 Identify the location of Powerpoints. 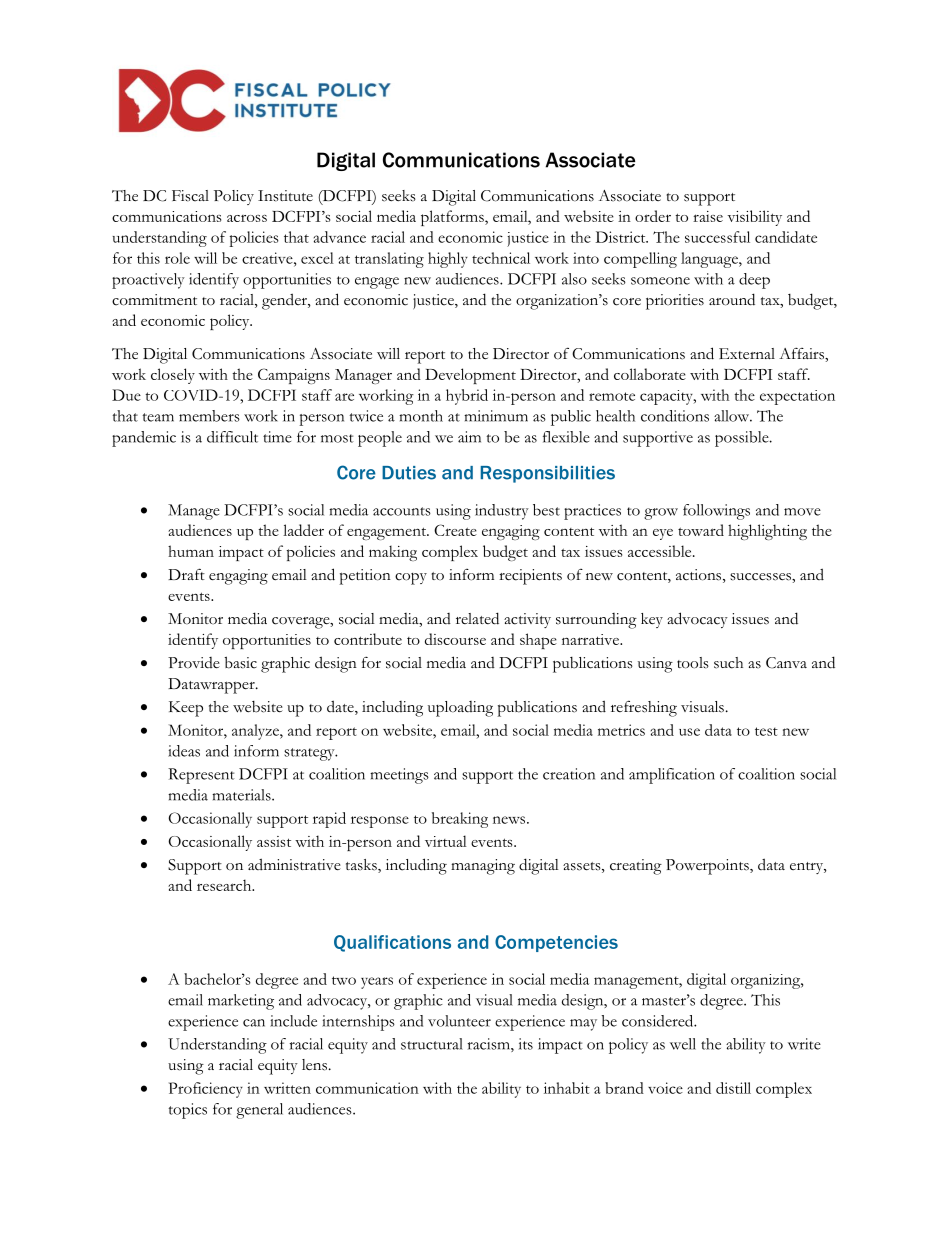
(708, 867).
